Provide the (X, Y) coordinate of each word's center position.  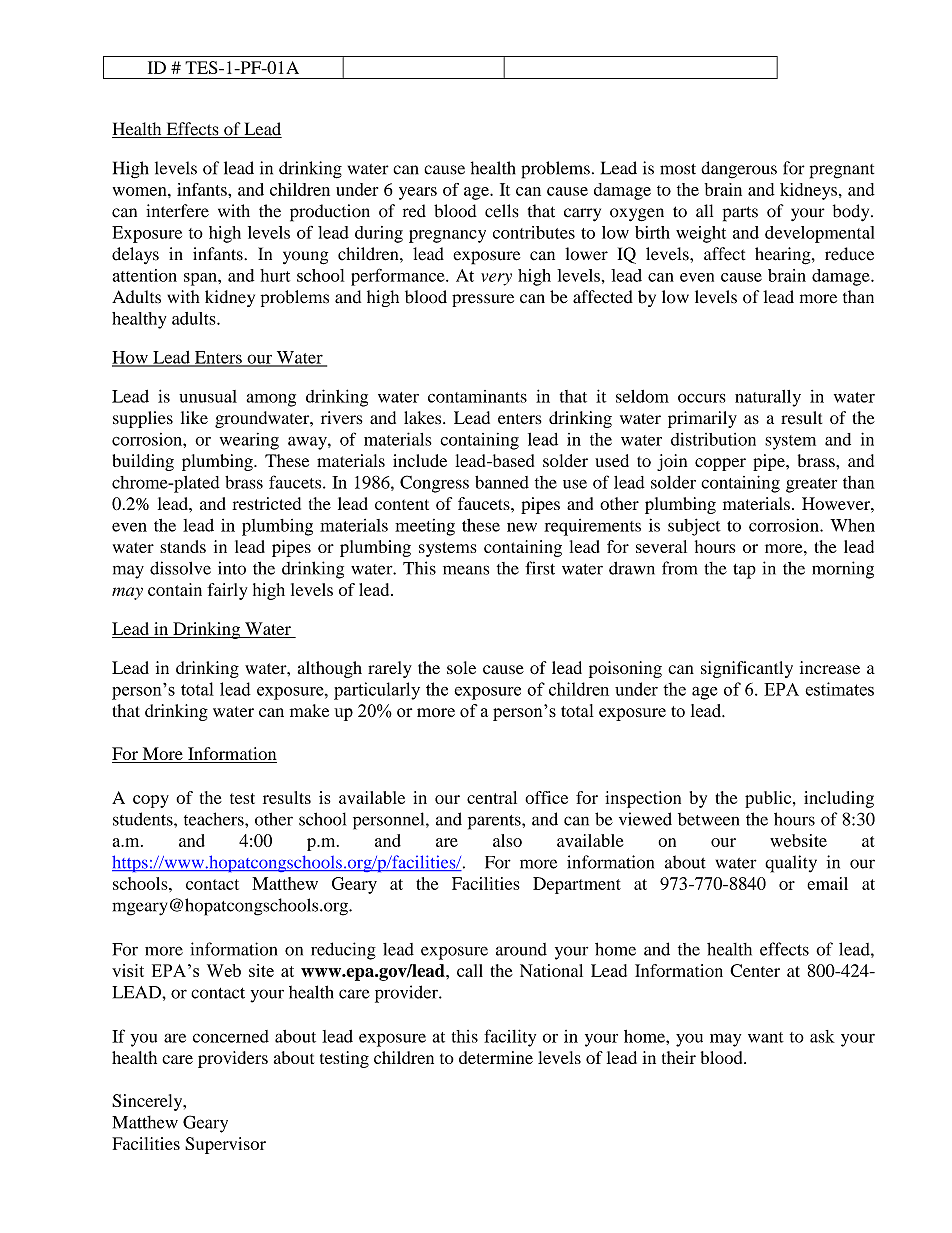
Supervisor (225, 1145)
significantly (747, 669)
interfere (177, 211)
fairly (227, 591)
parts (740, 214)
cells (502, 211)
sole (461, 667)
